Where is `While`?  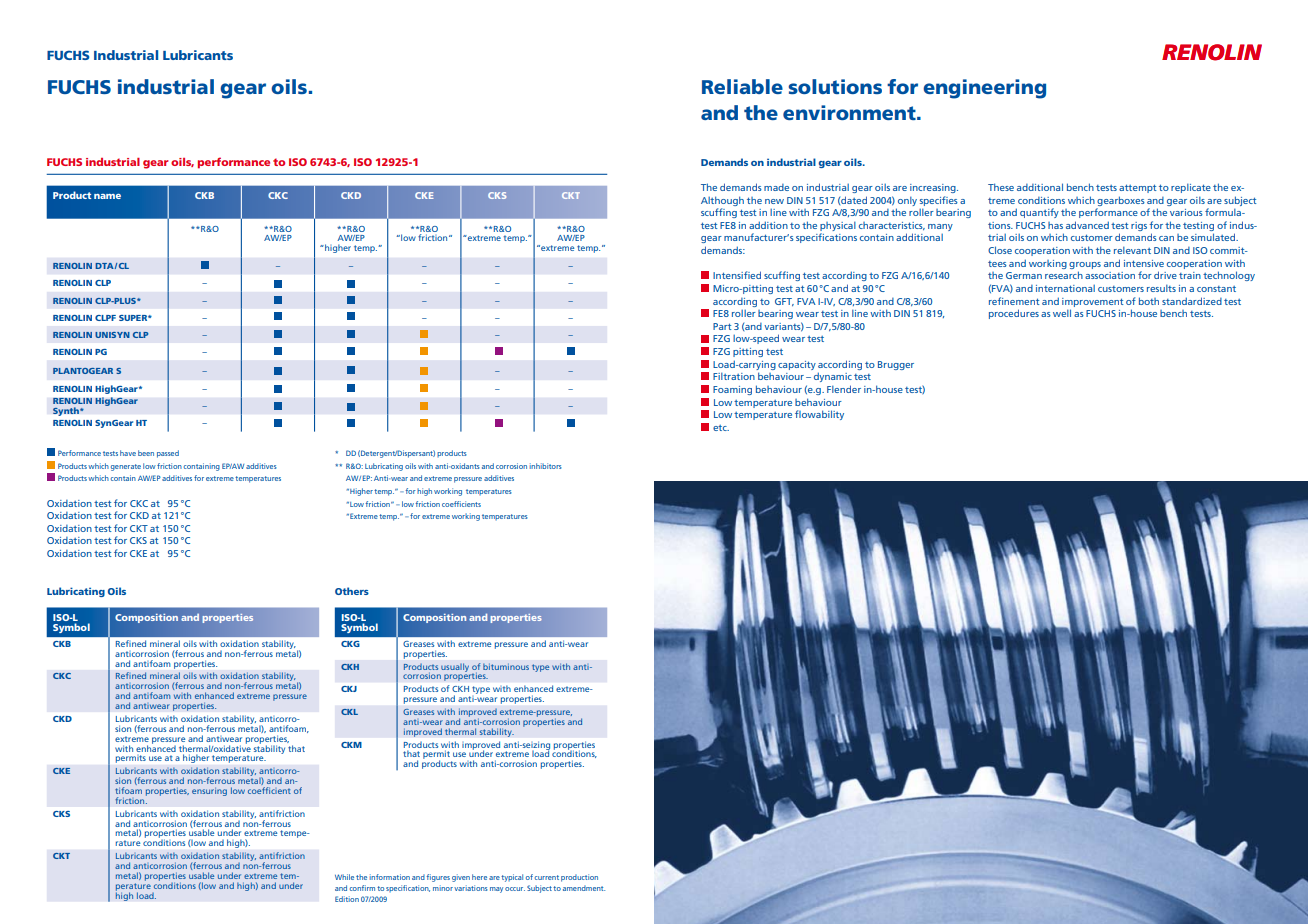
While is located at coordinates (344, 877).
